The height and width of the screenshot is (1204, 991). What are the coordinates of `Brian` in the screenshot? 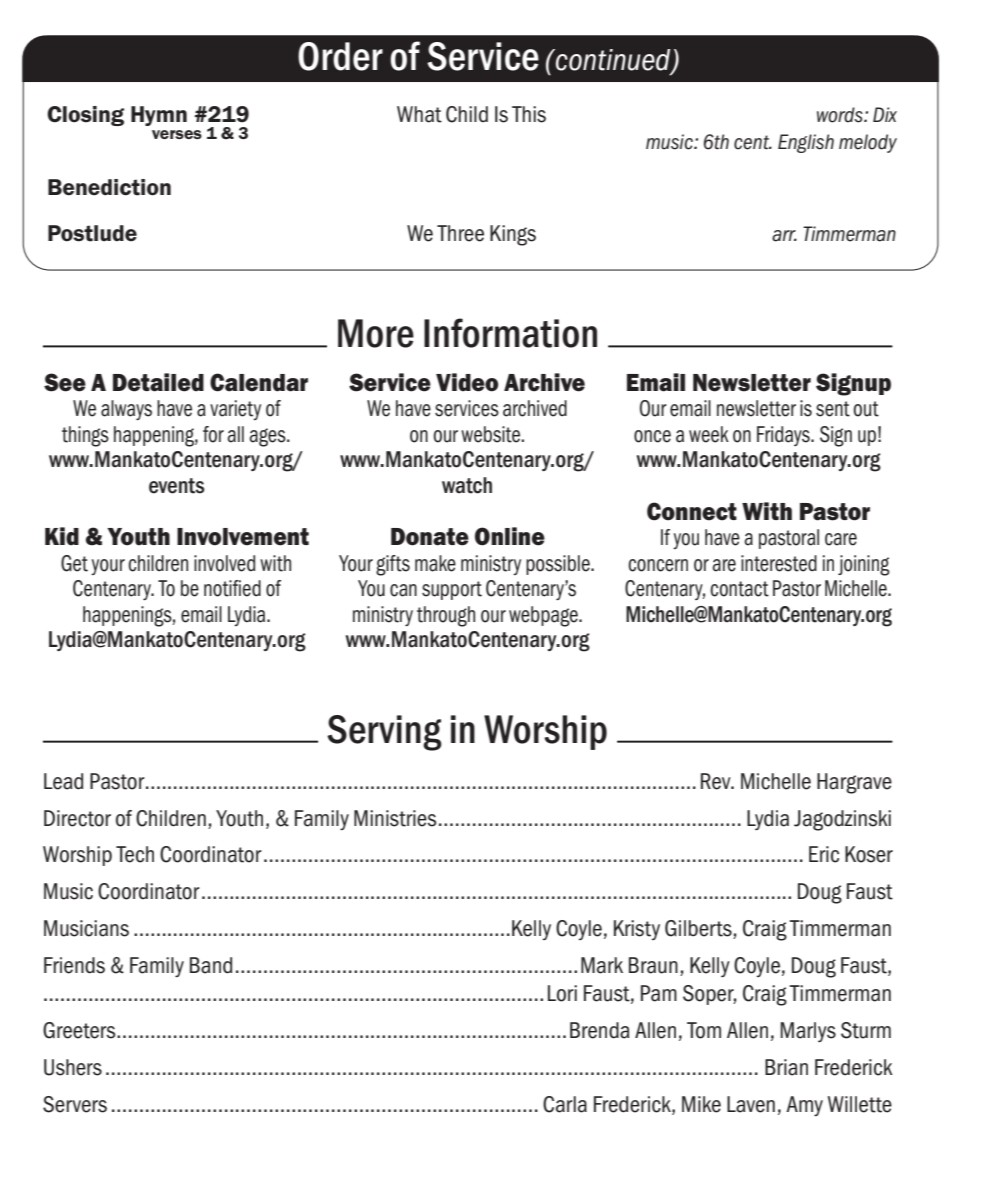 It's located at (786, 1067).
